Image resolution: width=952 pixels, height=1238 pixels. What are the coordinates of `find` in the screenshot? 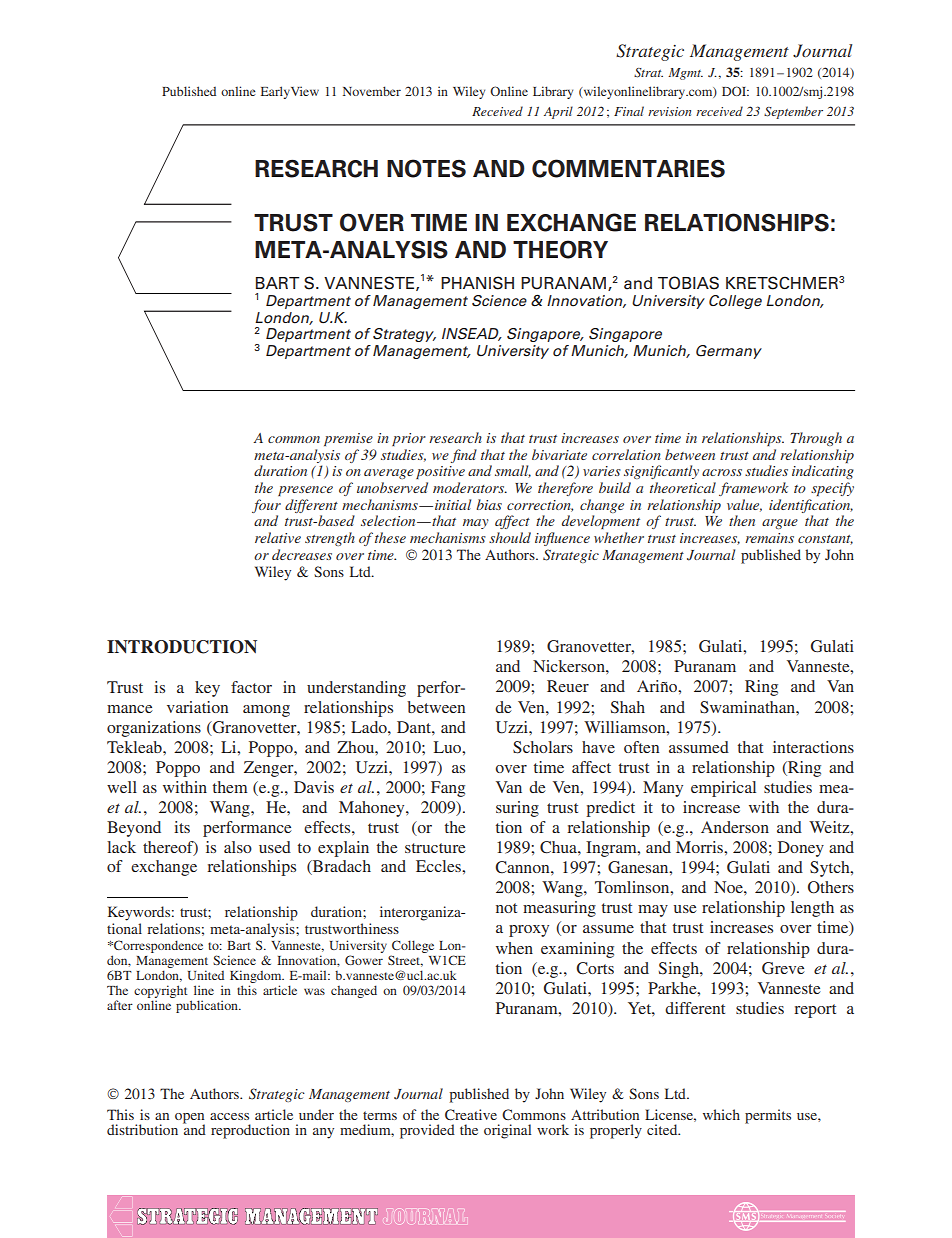 It's located at (464, 456).
